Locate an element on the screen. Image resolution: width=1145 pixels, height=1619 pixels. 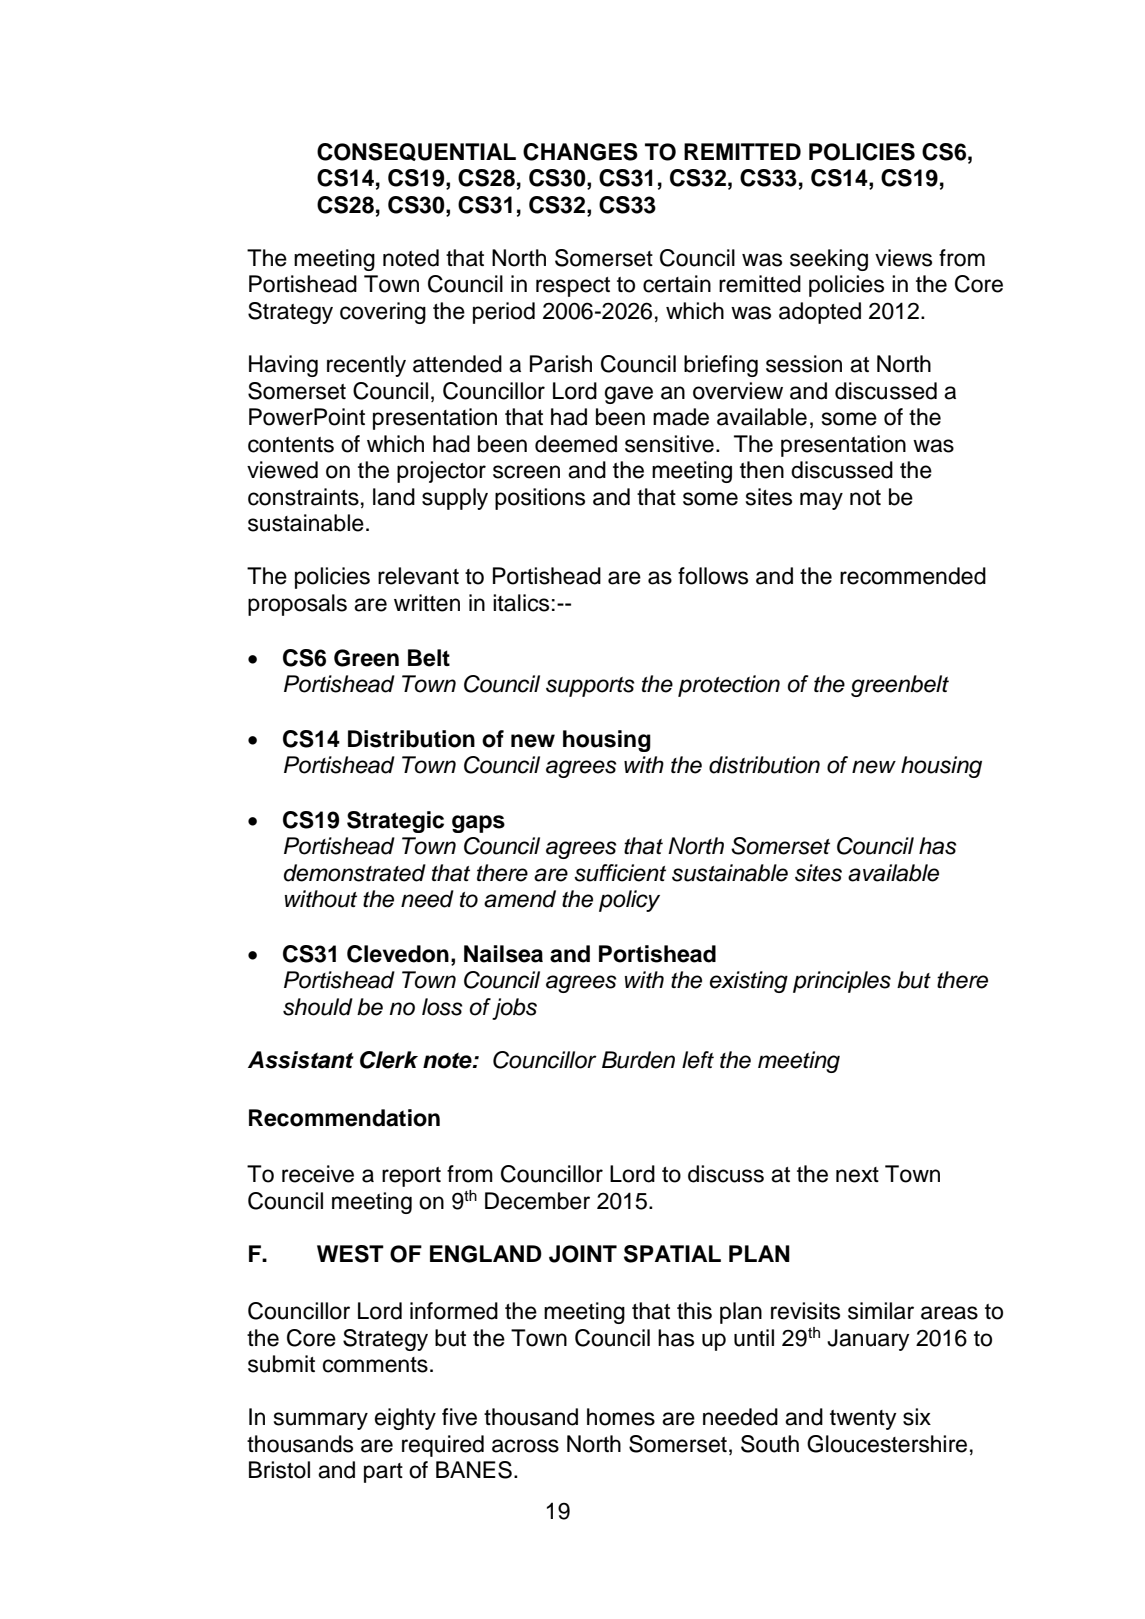
summary is located at coordinates (321, 1421).
